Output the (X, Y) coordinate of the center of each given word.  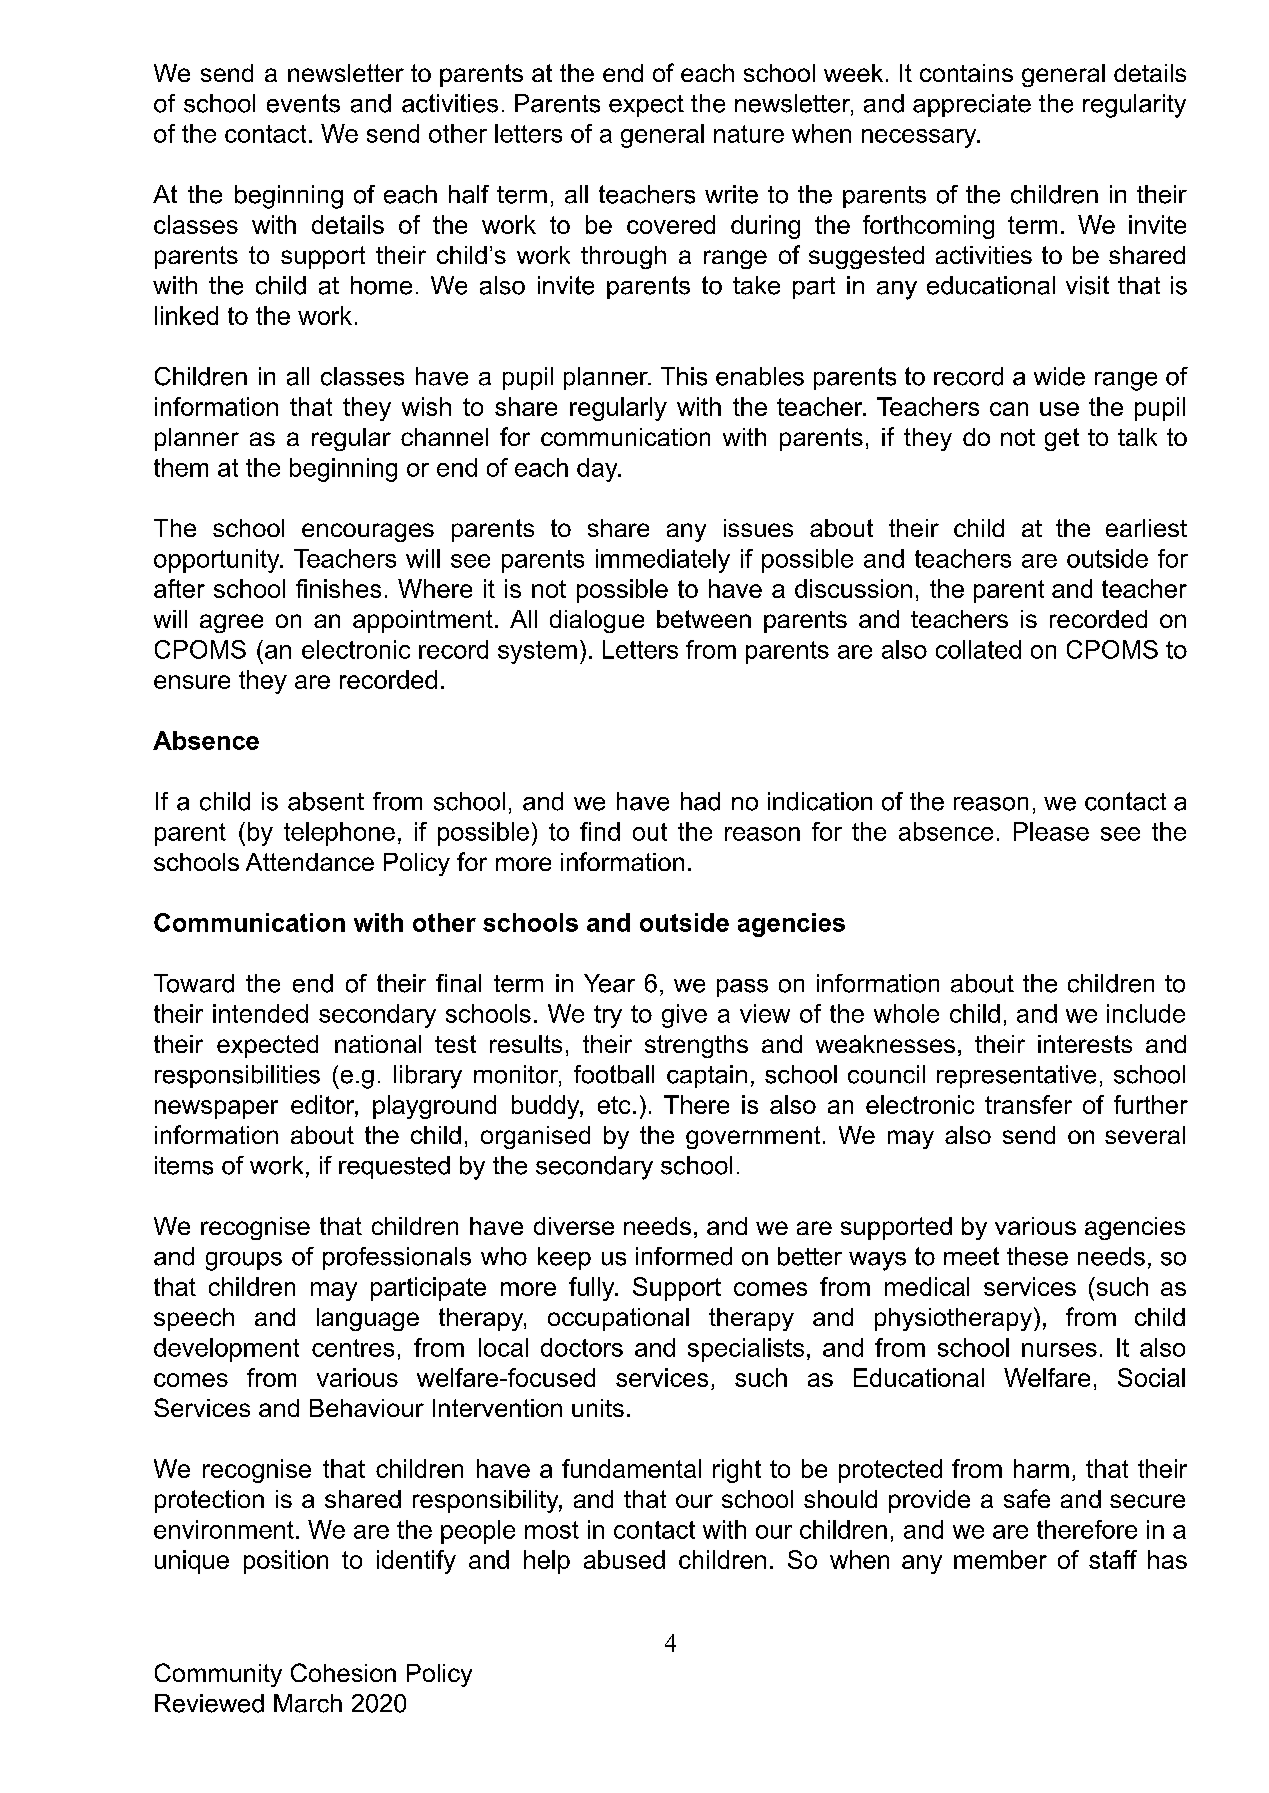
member (1000, 1559)
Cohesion (343, 1672)
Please (1051, 831)
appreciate (972, 105)
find (600, 831)
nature (749, 134)
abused (624, 1559)
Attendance (310, 862)
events (303, 103)
